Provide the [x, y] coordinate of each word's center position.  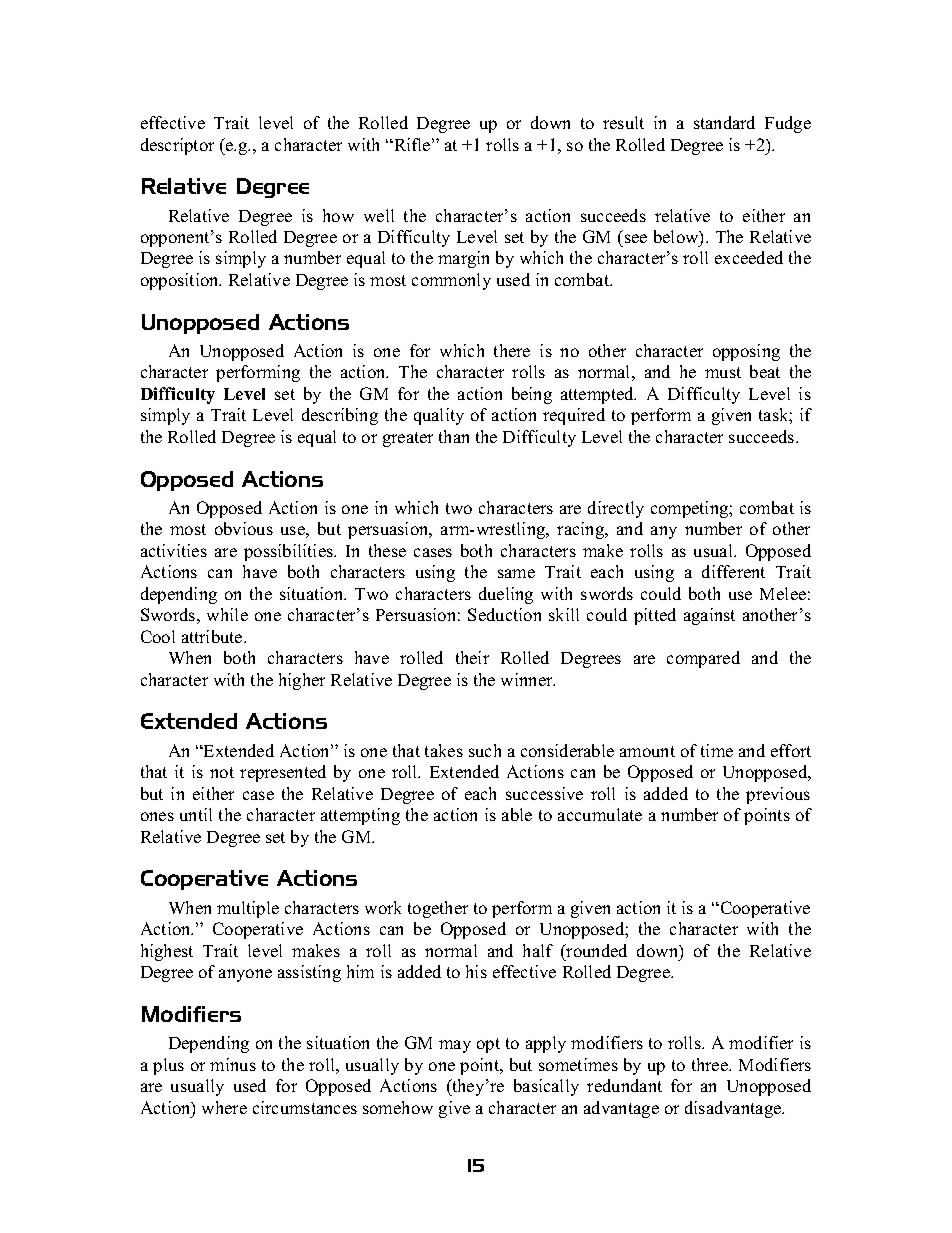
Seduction [504, 614]
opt [488, 1045]
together [438, 909]
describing [340, 416]
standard [724, 122]
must [723, 372]
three [711, 1064]
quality [439, 416]
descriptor [177, 146]
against [709, 616]
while [227, 614]
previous [778, 795]
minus [233, 1064]
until [196, 814]
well [379, 215]
